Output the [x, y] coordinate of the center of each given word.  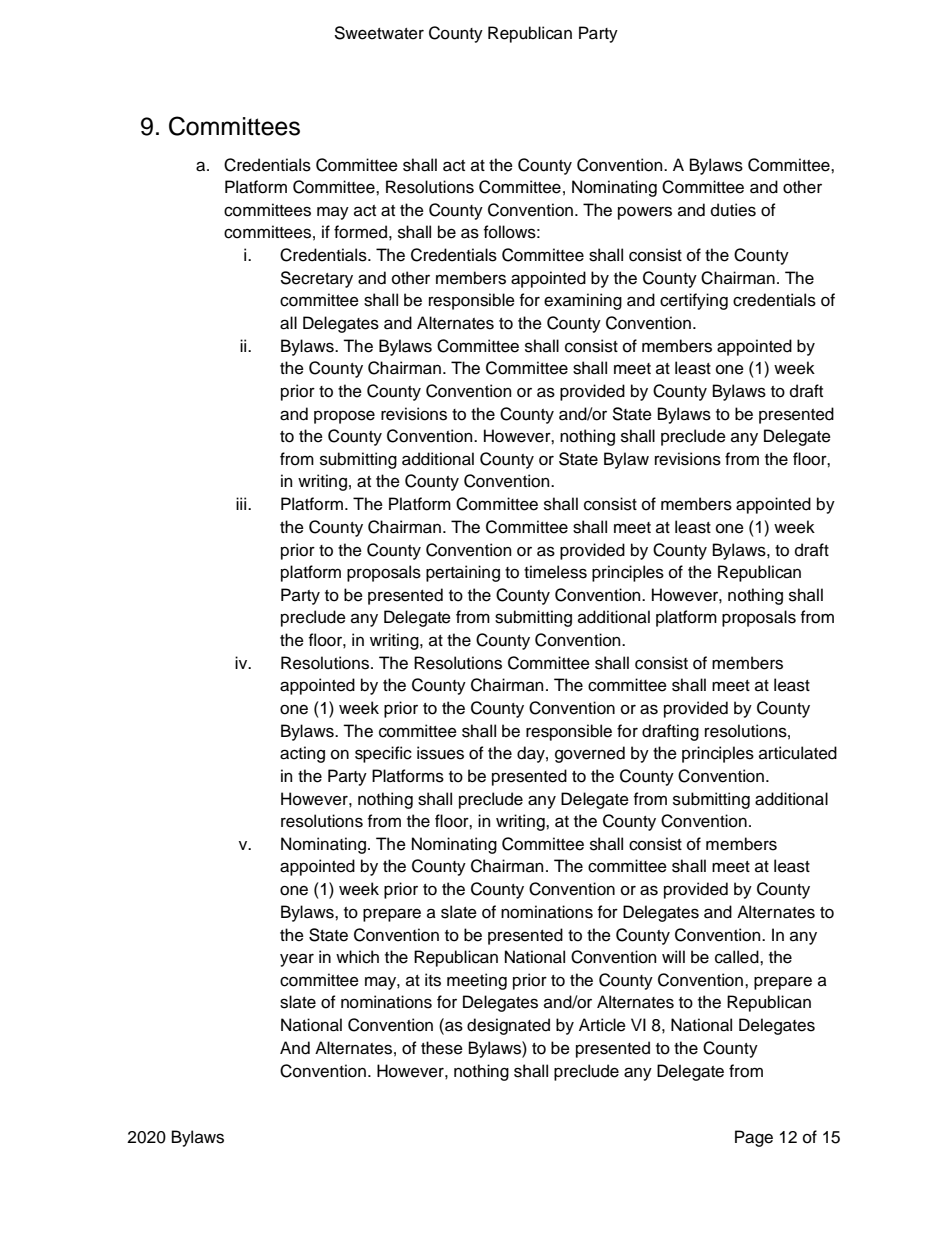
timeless [555, 572]
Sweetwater [379, 33]
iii [242, 503]
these [442, 1048]
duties [733, 210]
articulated [798, 753]
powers [645, 213]
